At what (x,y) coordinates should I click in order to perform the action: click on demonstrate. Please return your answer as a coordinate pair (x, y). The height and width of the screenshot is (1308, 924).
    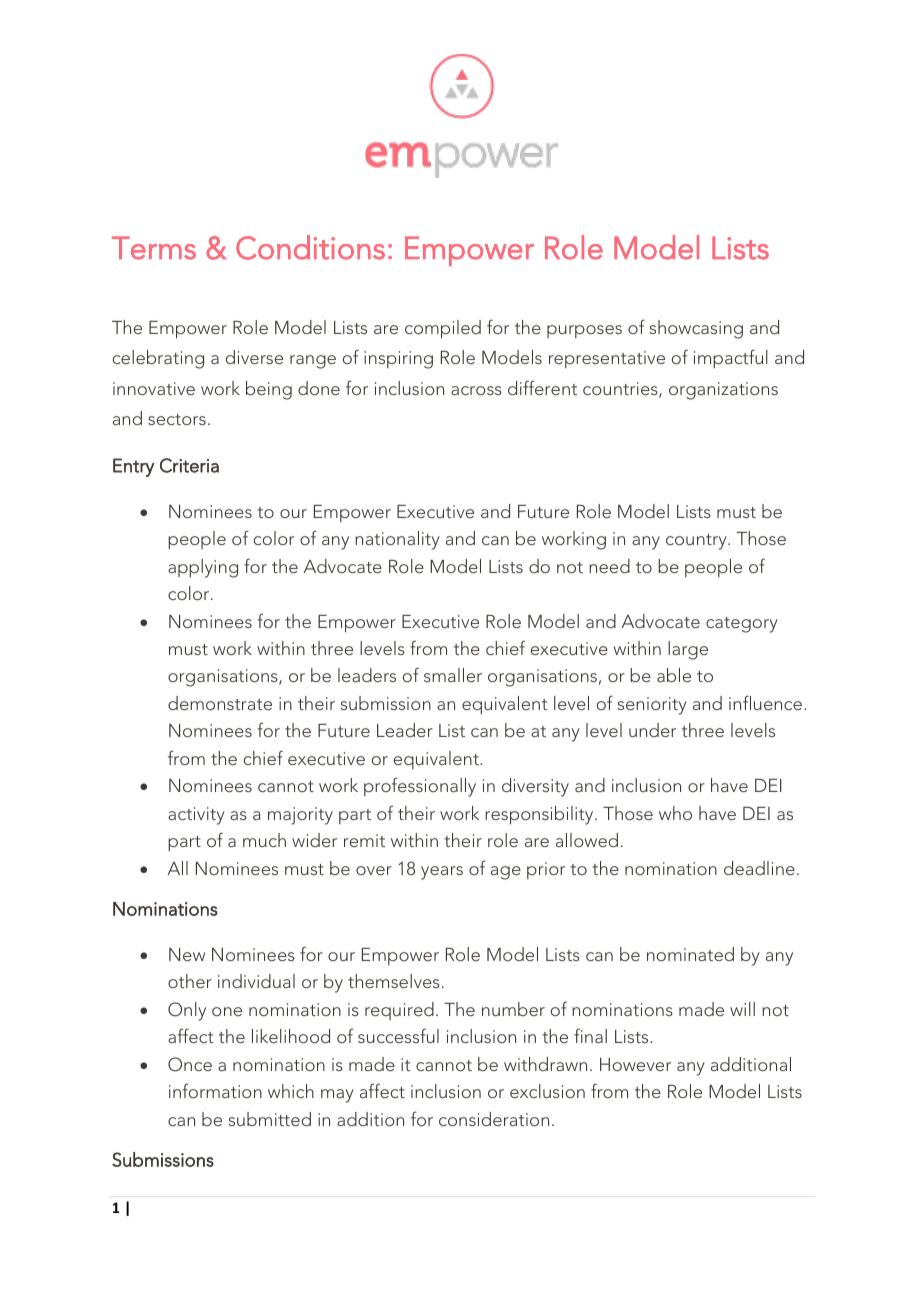
    Looking at the image, I should click on (220, 703).
